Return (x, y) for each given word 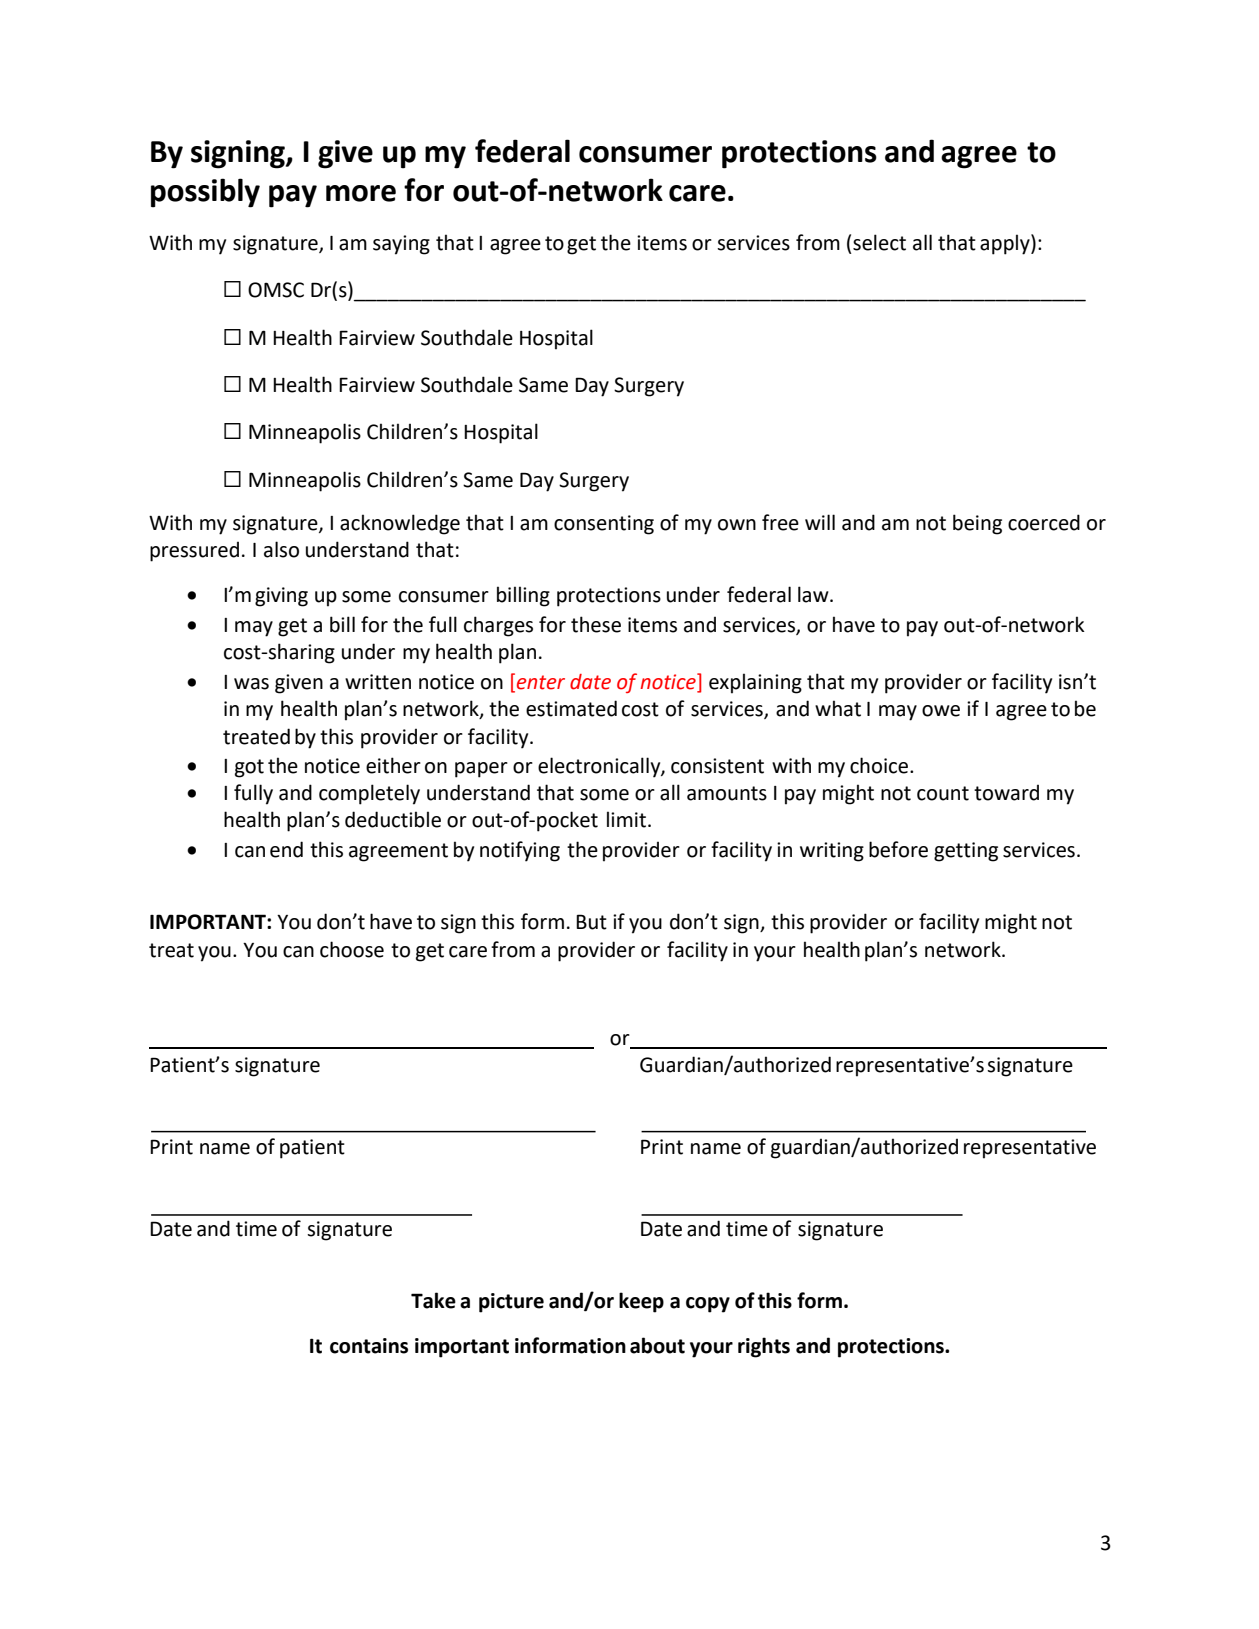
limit (626, 819)
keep (641, 1302)
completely (369, 794)
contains (369, 1346)
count (943, 793)
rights (764, 1347)
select (879, 242)
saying (401, 245)
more (361, 193)
